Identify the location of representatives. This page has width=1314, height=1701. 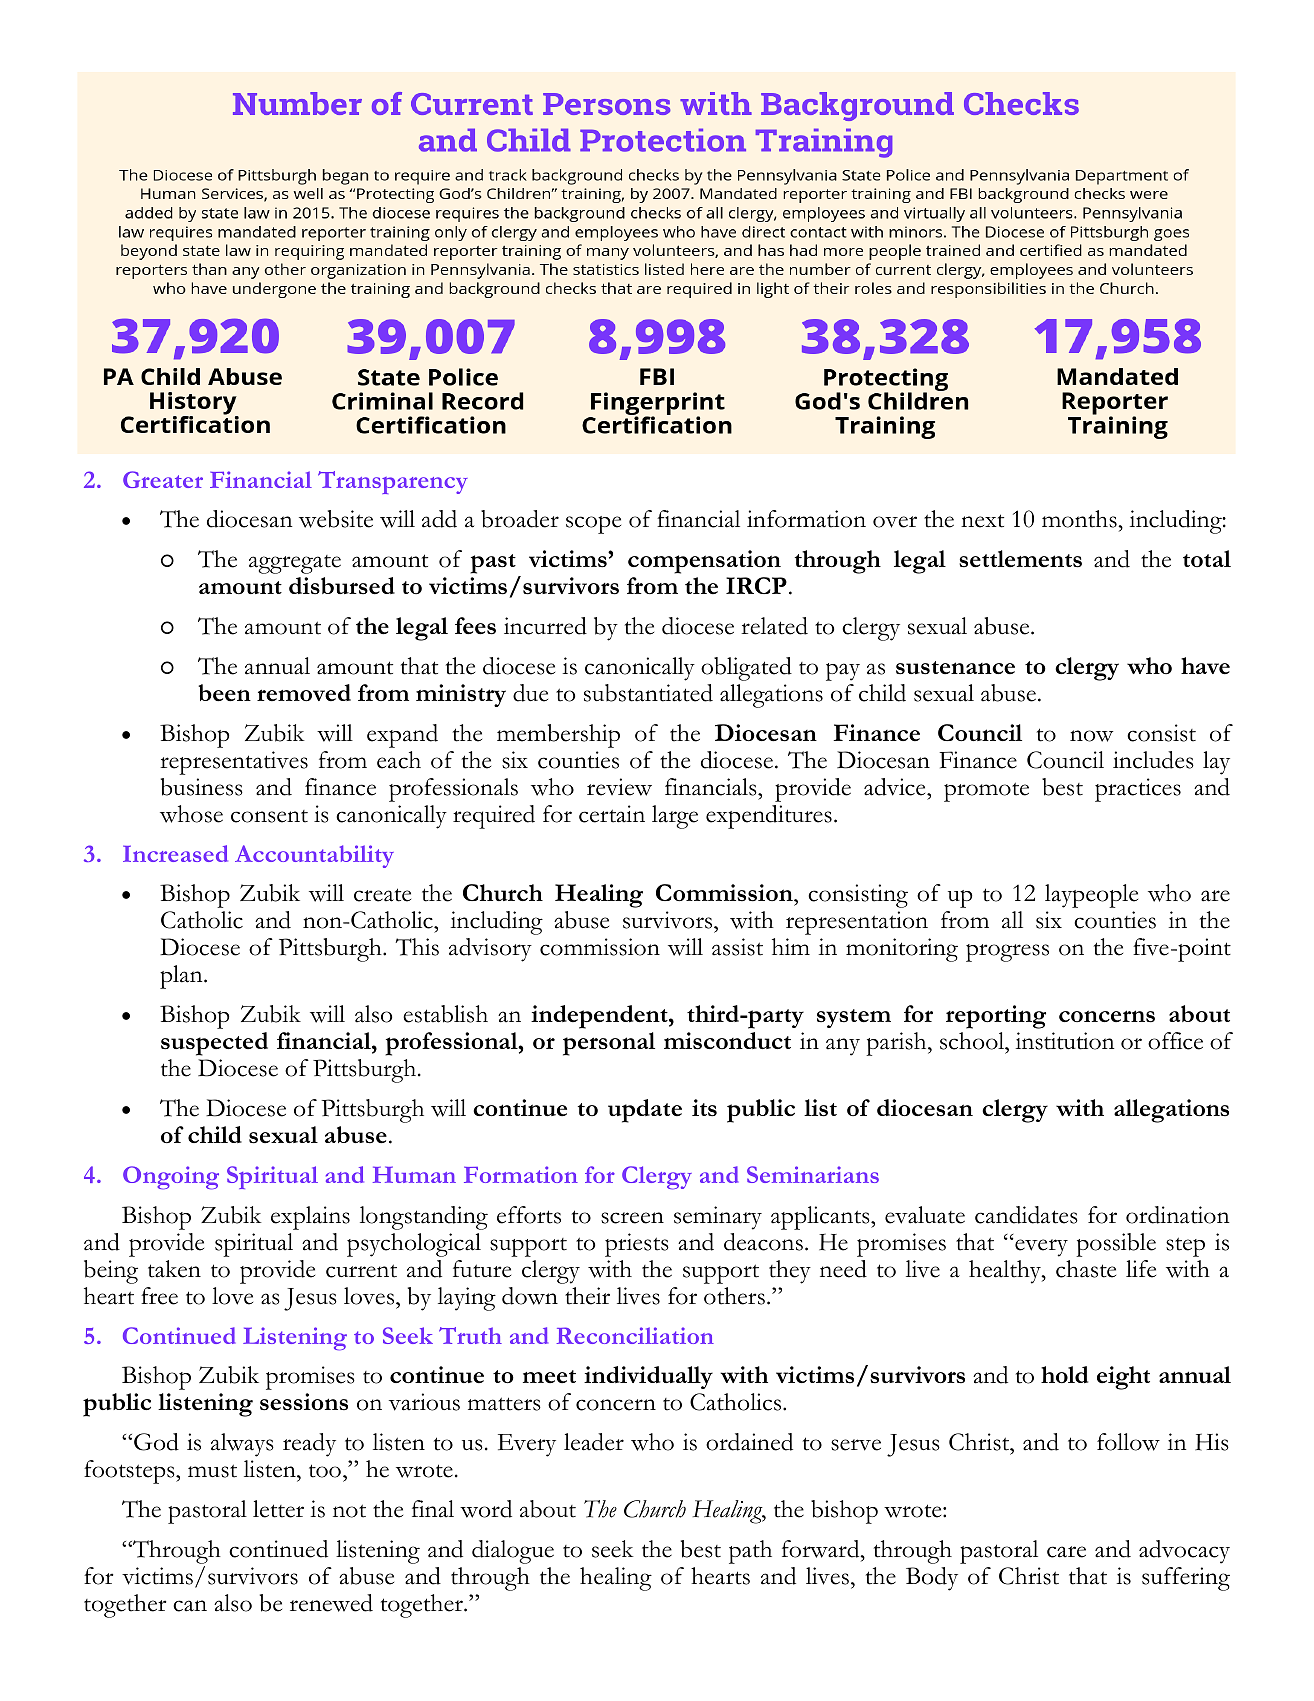
(234, 763).
